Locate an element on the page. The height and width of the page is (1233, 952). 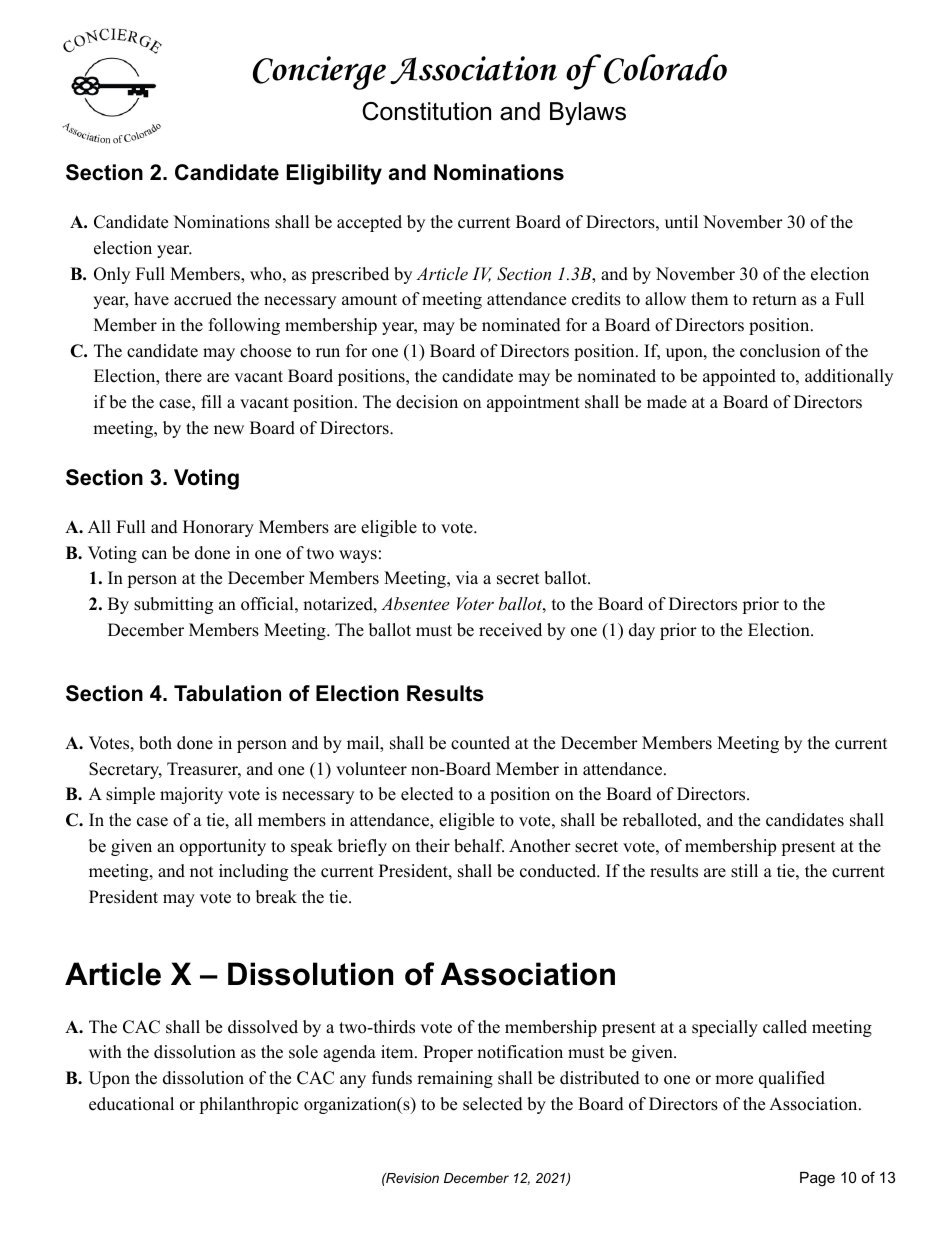
Concierge is located at coordinates (319, 73).
